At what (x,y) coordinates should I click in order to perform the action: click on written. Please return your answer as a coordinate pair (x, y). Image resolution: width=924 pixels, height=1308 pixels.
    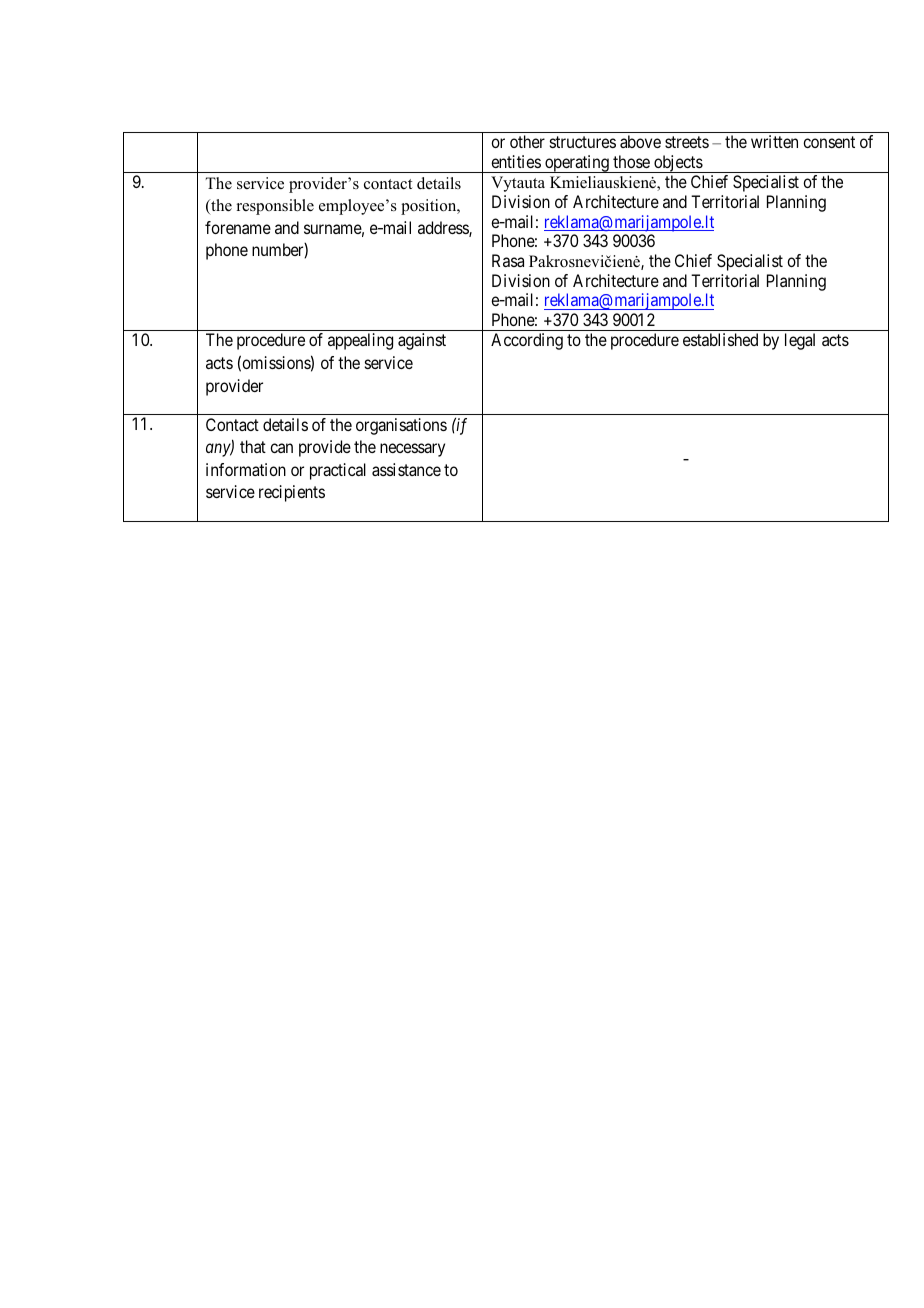
    Looking at the image, I should click on (774, 141).
